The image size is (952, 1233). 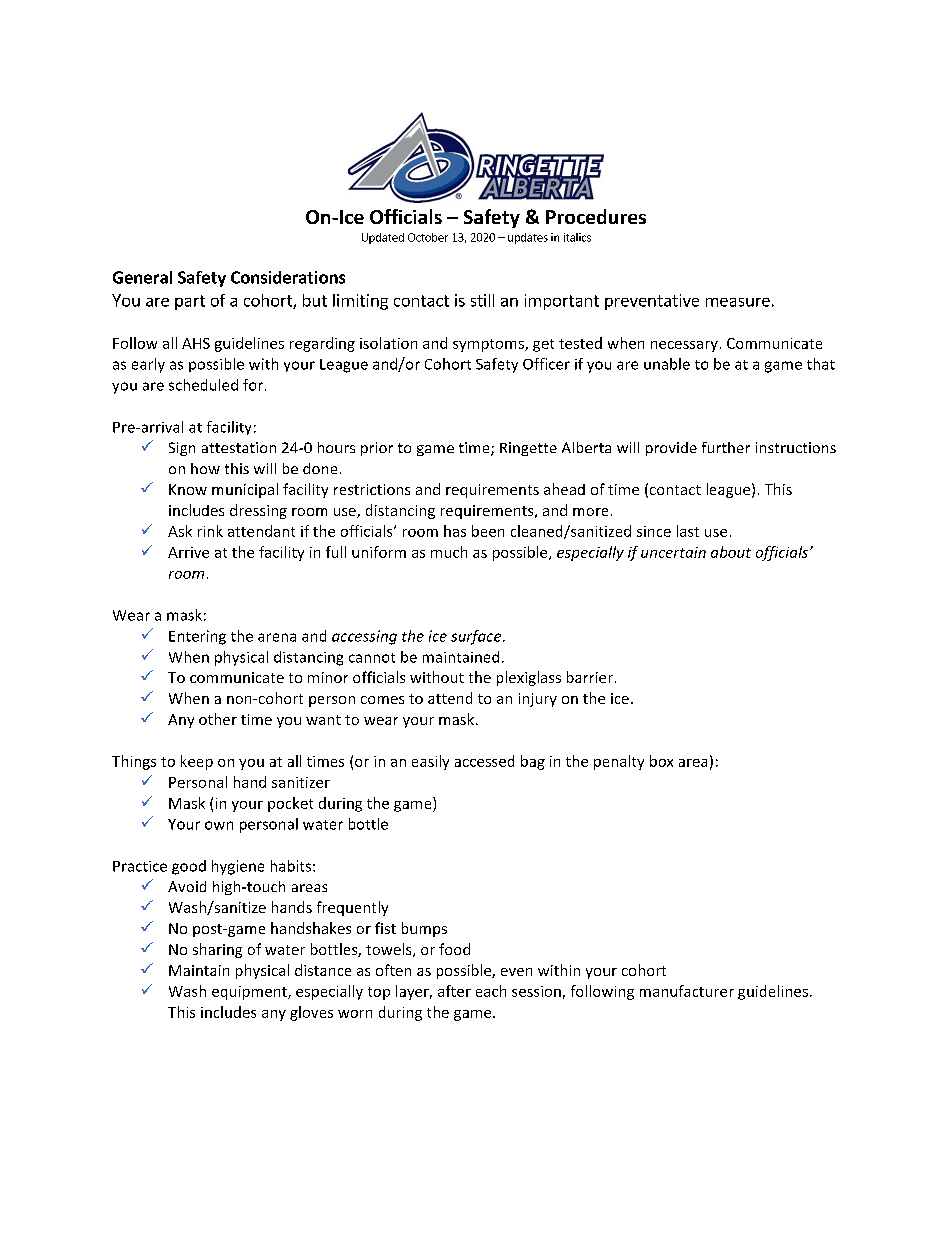 I want to click on Considerations, so click(x=288, y=277).
